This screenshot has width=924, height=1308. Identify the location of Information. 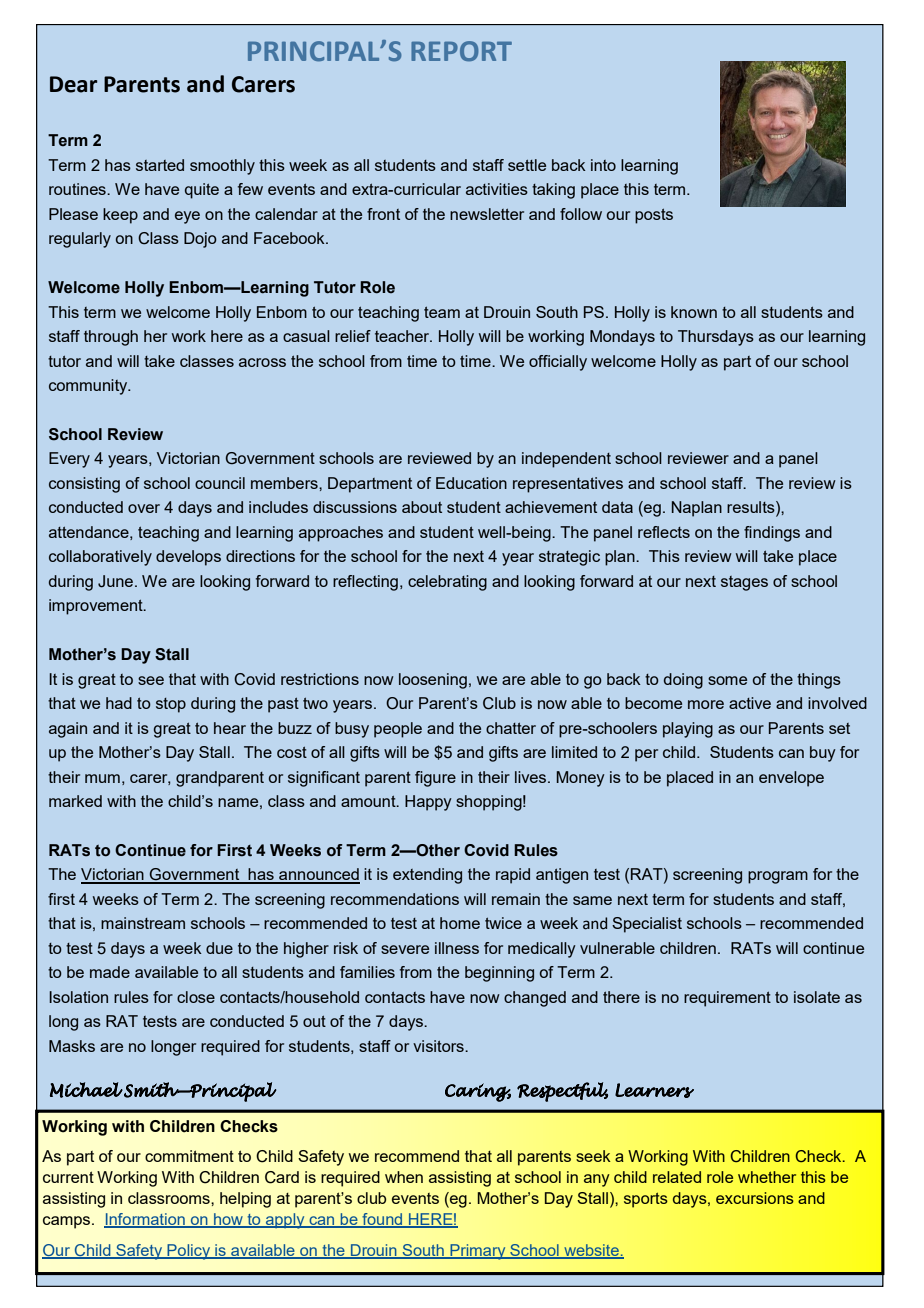
(145, 1220).
